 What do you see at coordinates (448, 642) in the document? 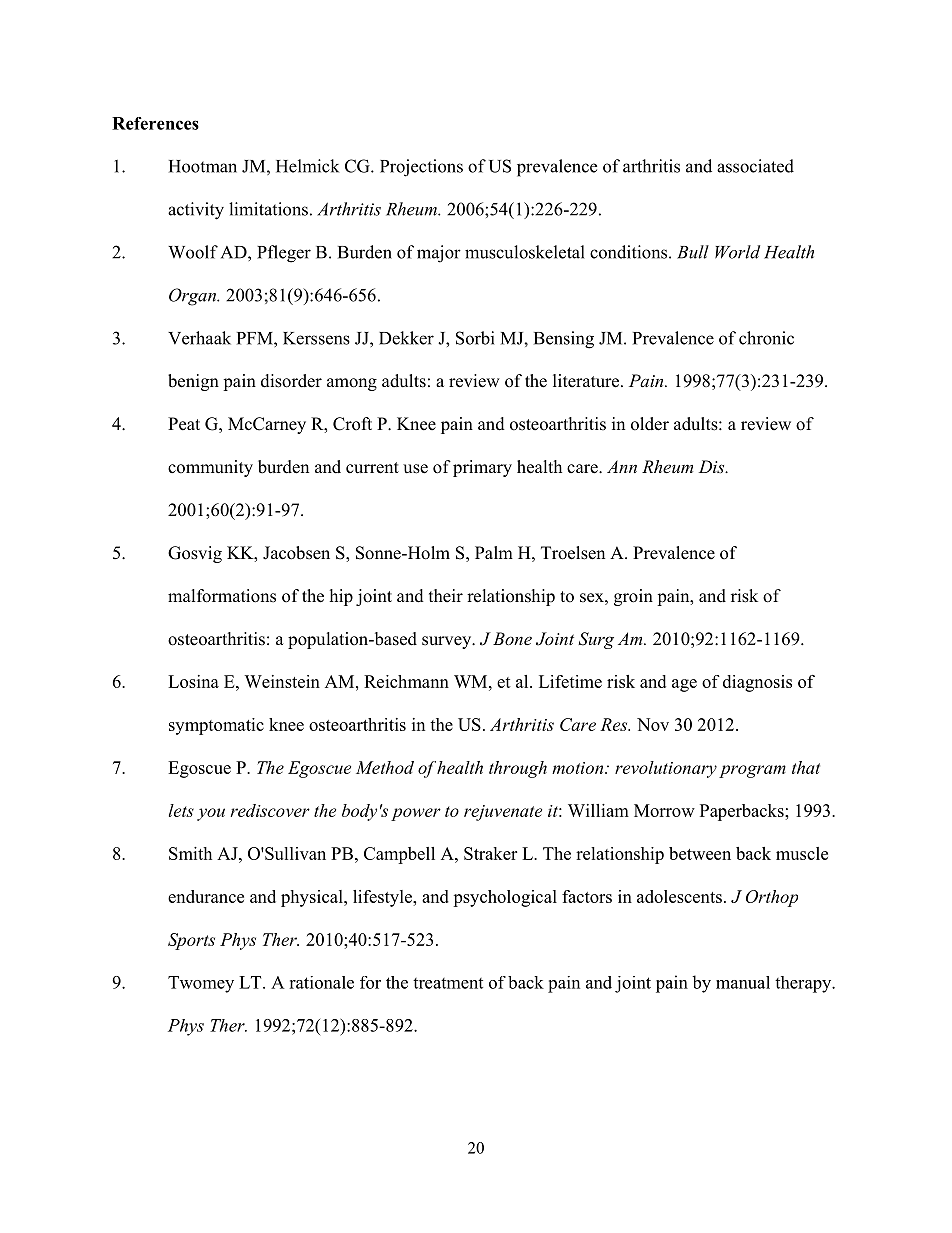
I see `survey` at bounding box center [448, 642].
